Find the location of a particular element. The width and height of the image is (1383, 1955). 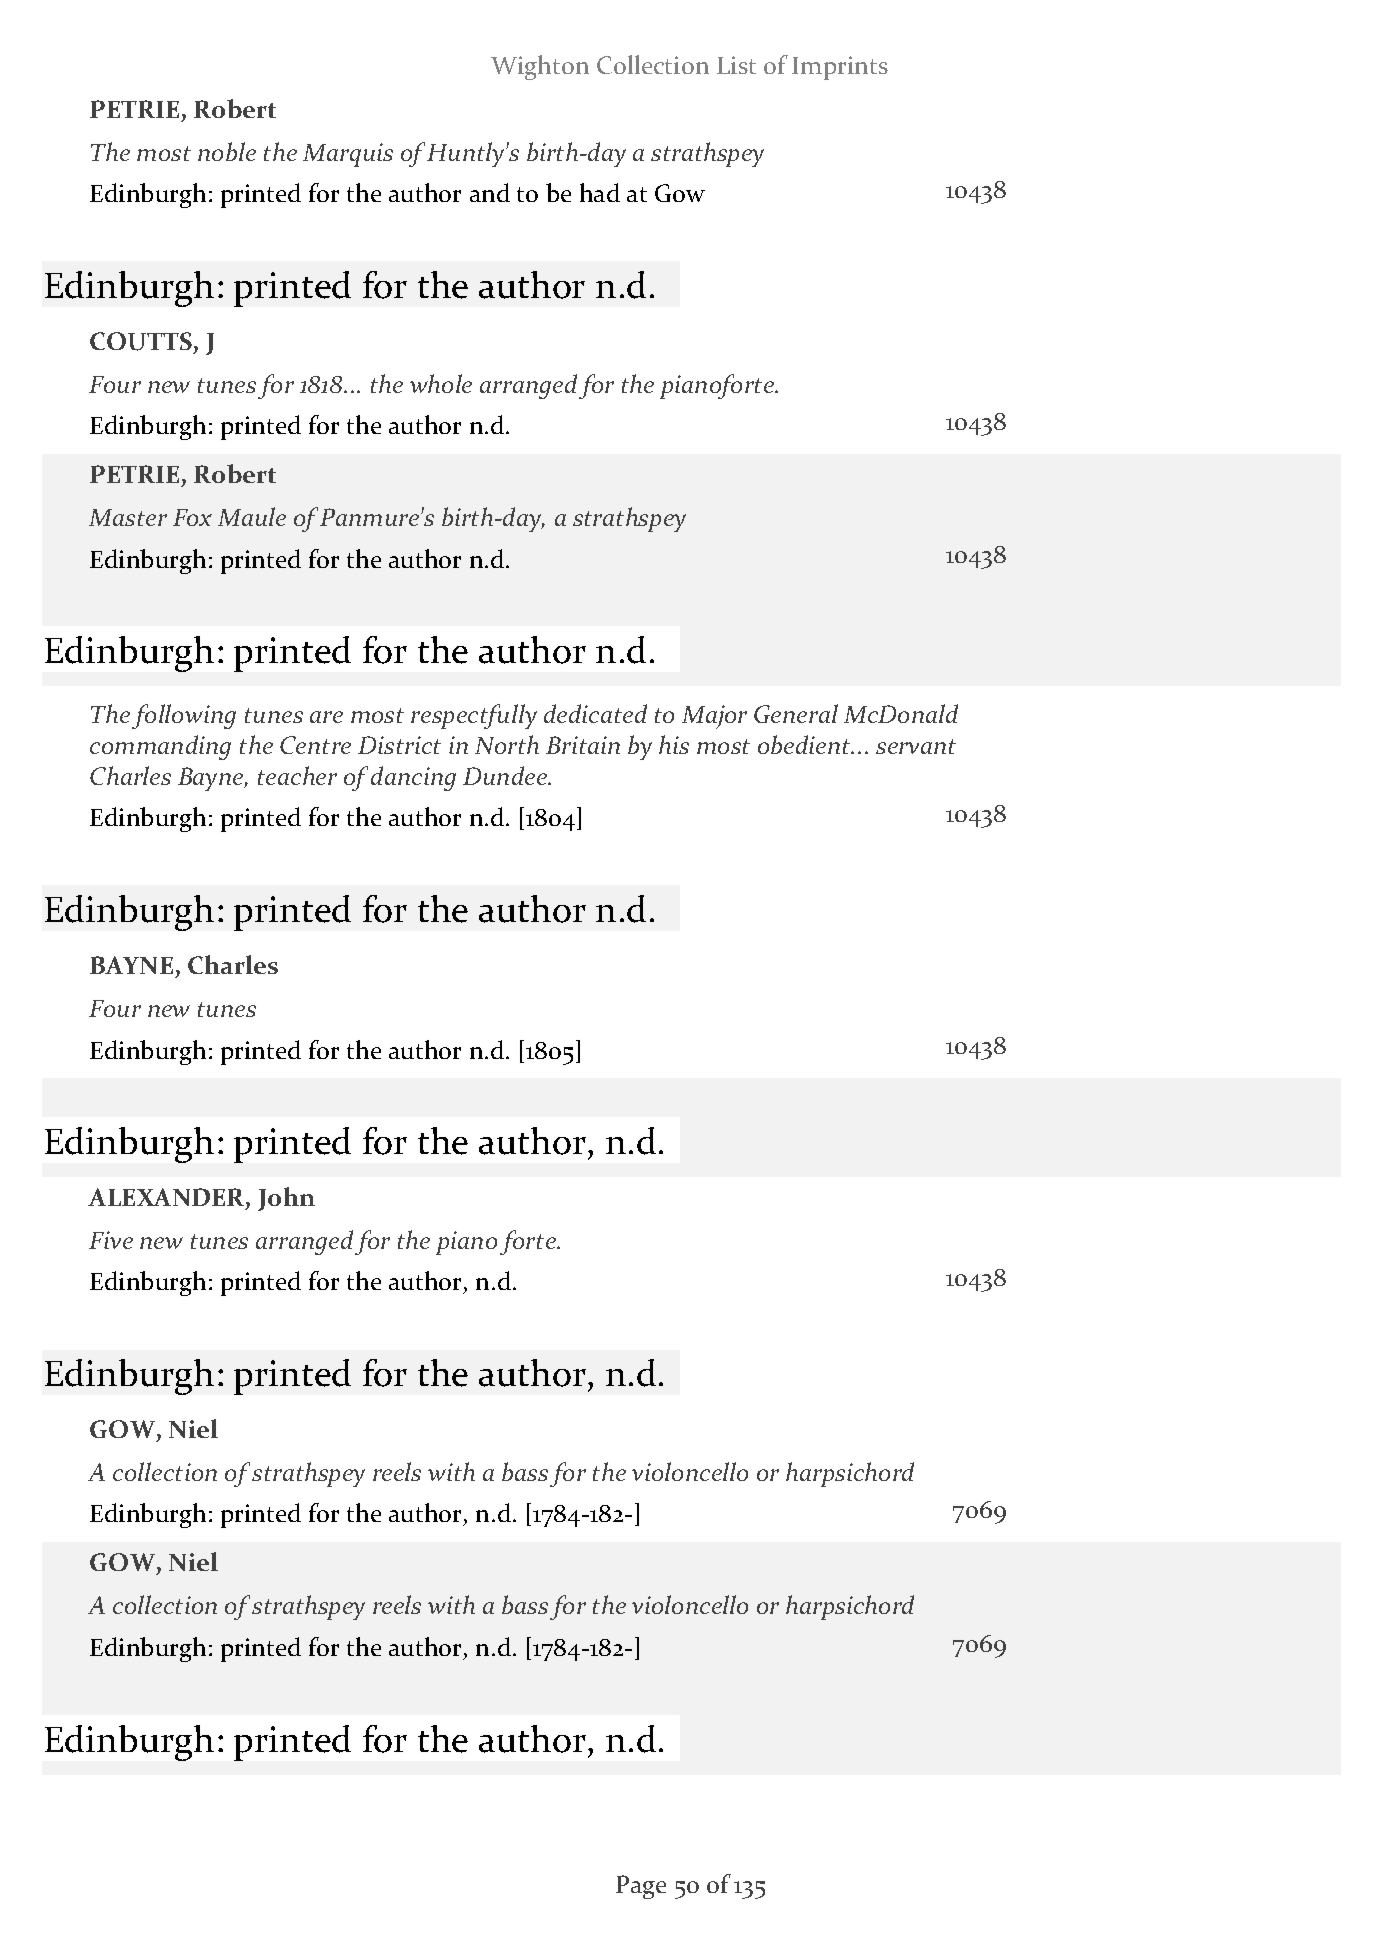

Imprints is located at coordinates (840, 68).
